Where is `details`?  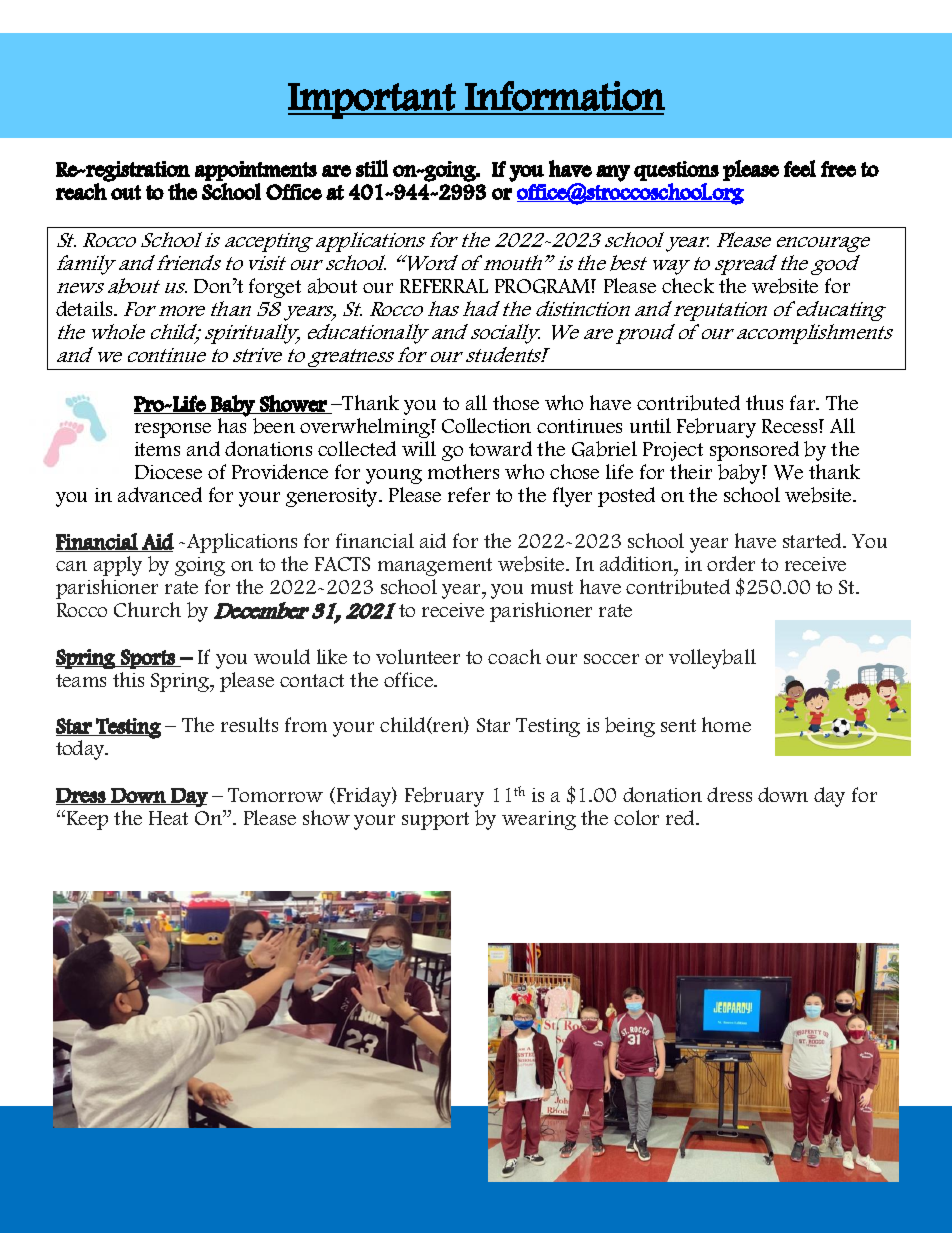
details is located at coordinates (85, 308).
